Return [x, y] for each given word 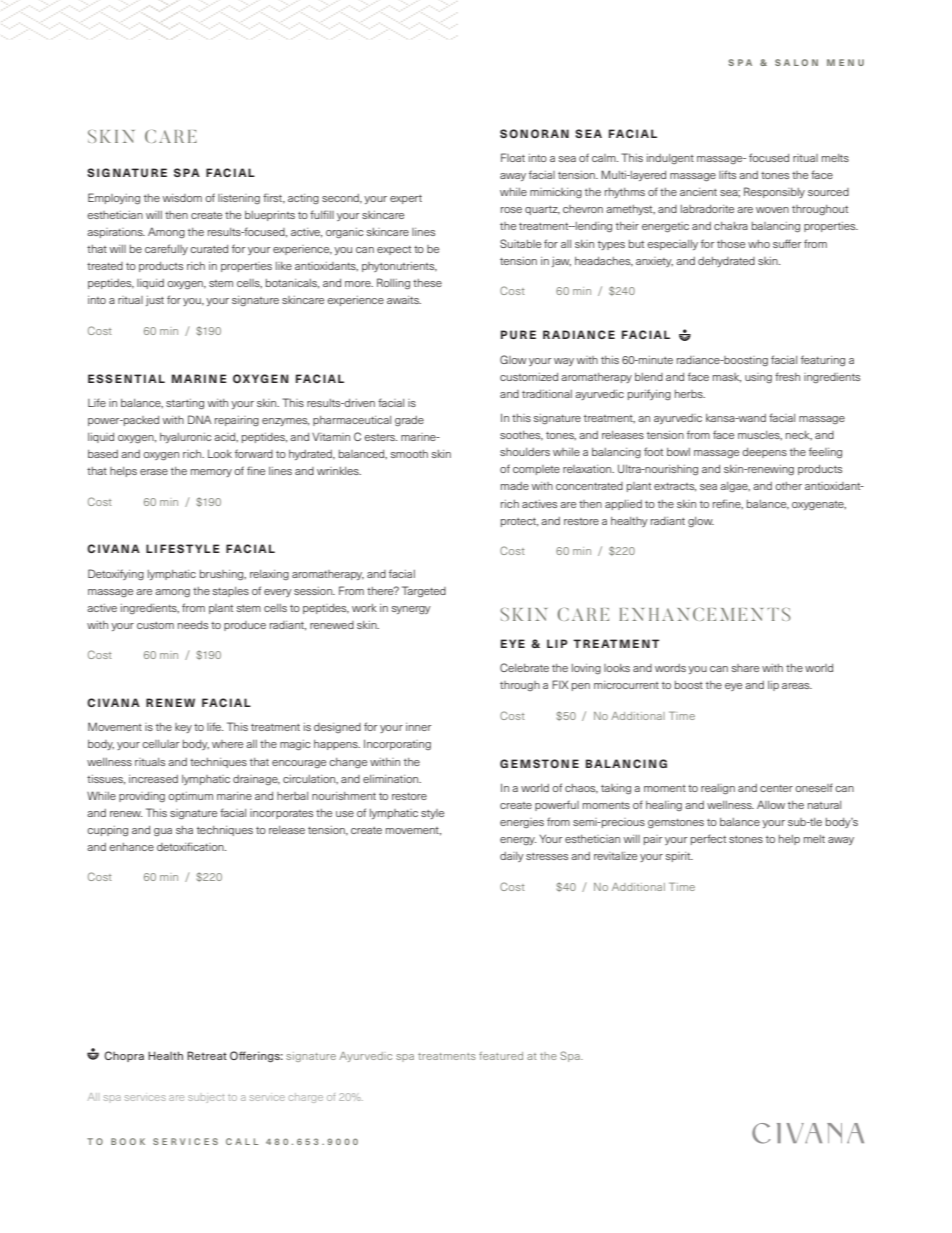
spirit [679, 857]
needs [193, 625]
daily [512, 857]
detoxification [191, 846]
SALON [796, 62]
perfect [708, 839]
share [745, 668]
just [155, 301]
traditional [547, 394]
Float [513, 157]
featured [501, 1056]
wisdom [182, 198]
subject [206, 1098]
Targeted [424, 592]
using [758, 378]
